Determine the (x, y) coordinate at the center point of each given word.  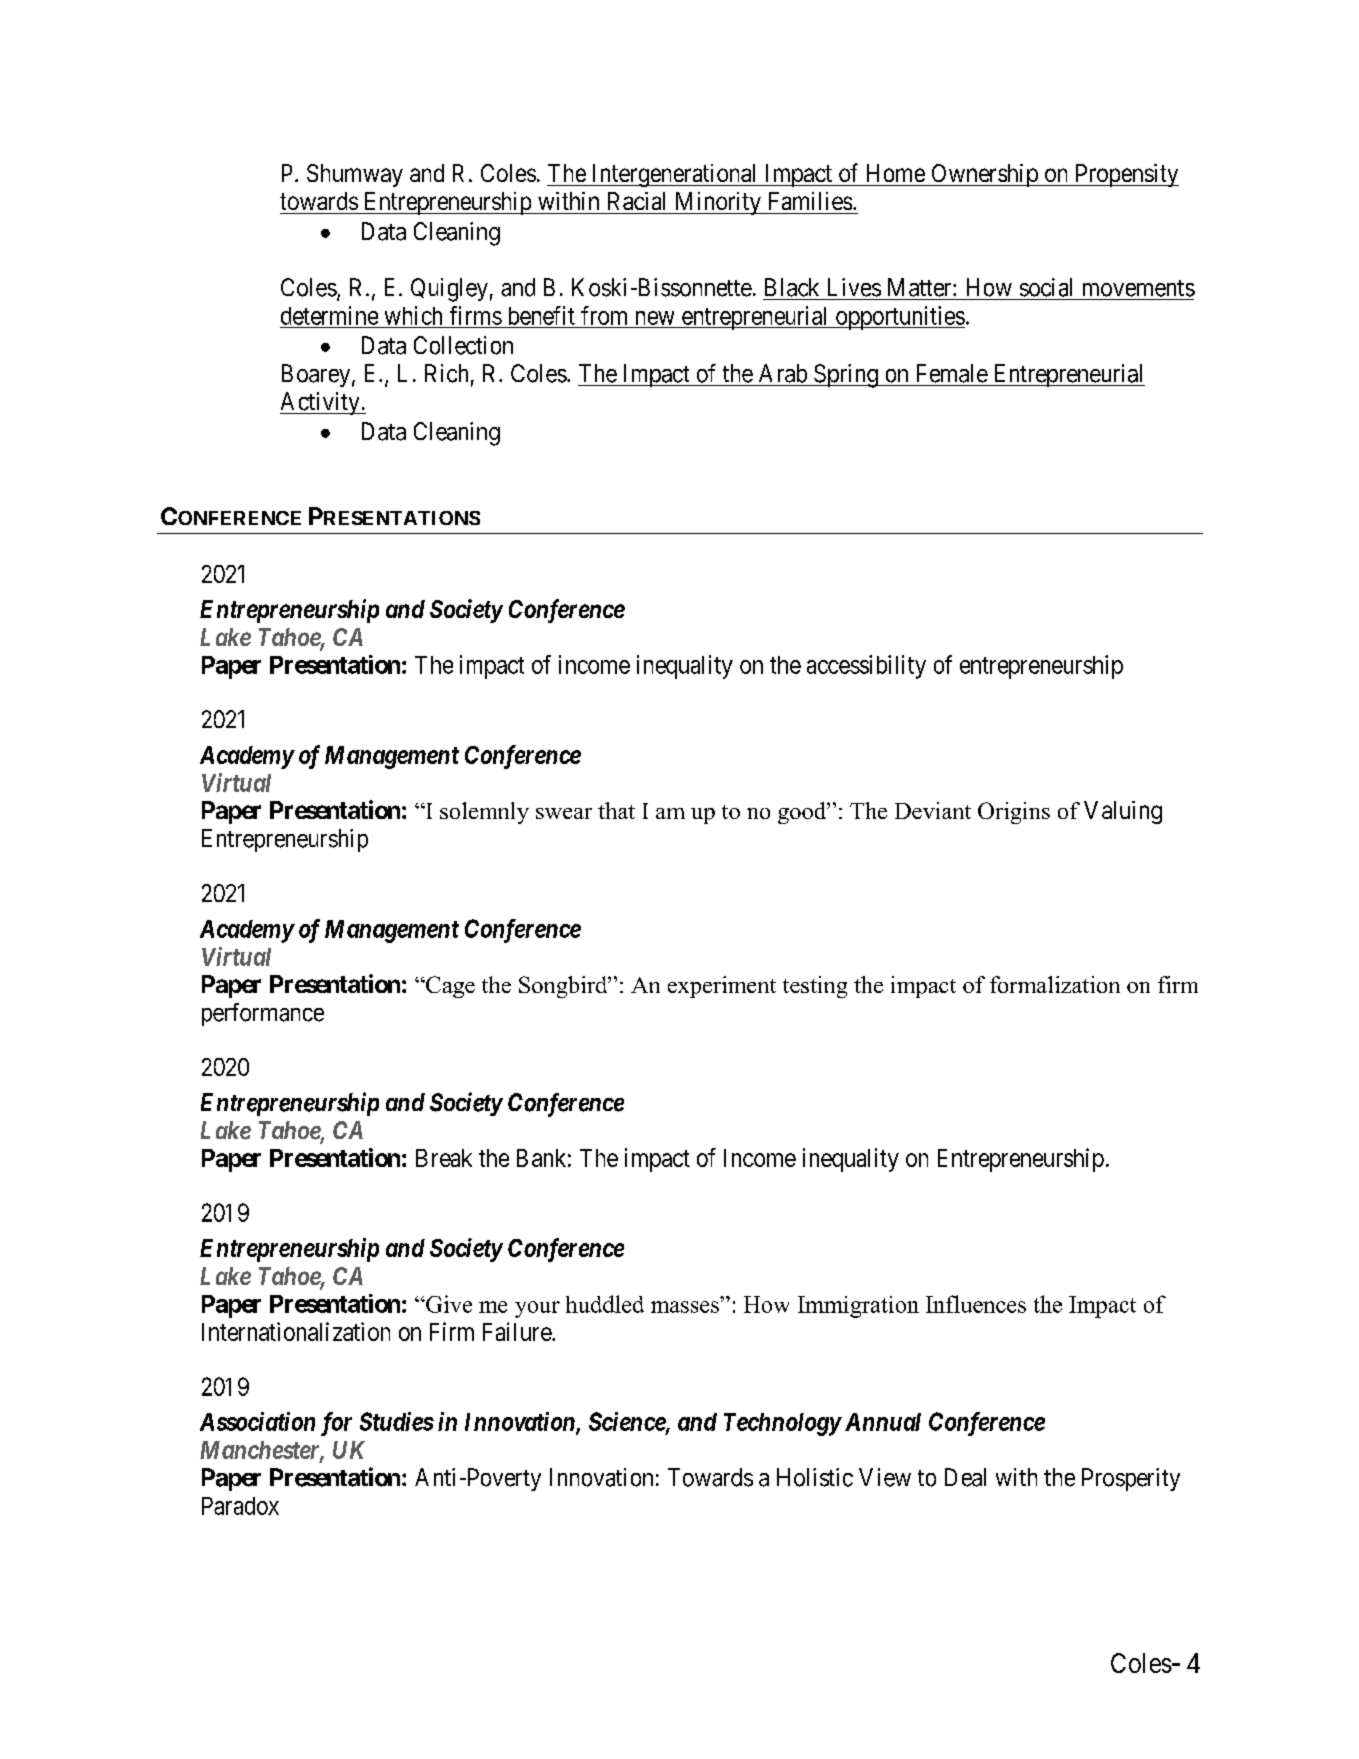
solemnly (484, 813)
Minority (717, 203)
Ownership (984, 175)
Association (257, 1421)
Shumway (355, 175)
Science (628, 1422)
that (616, 810)
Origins (1014, 813)
